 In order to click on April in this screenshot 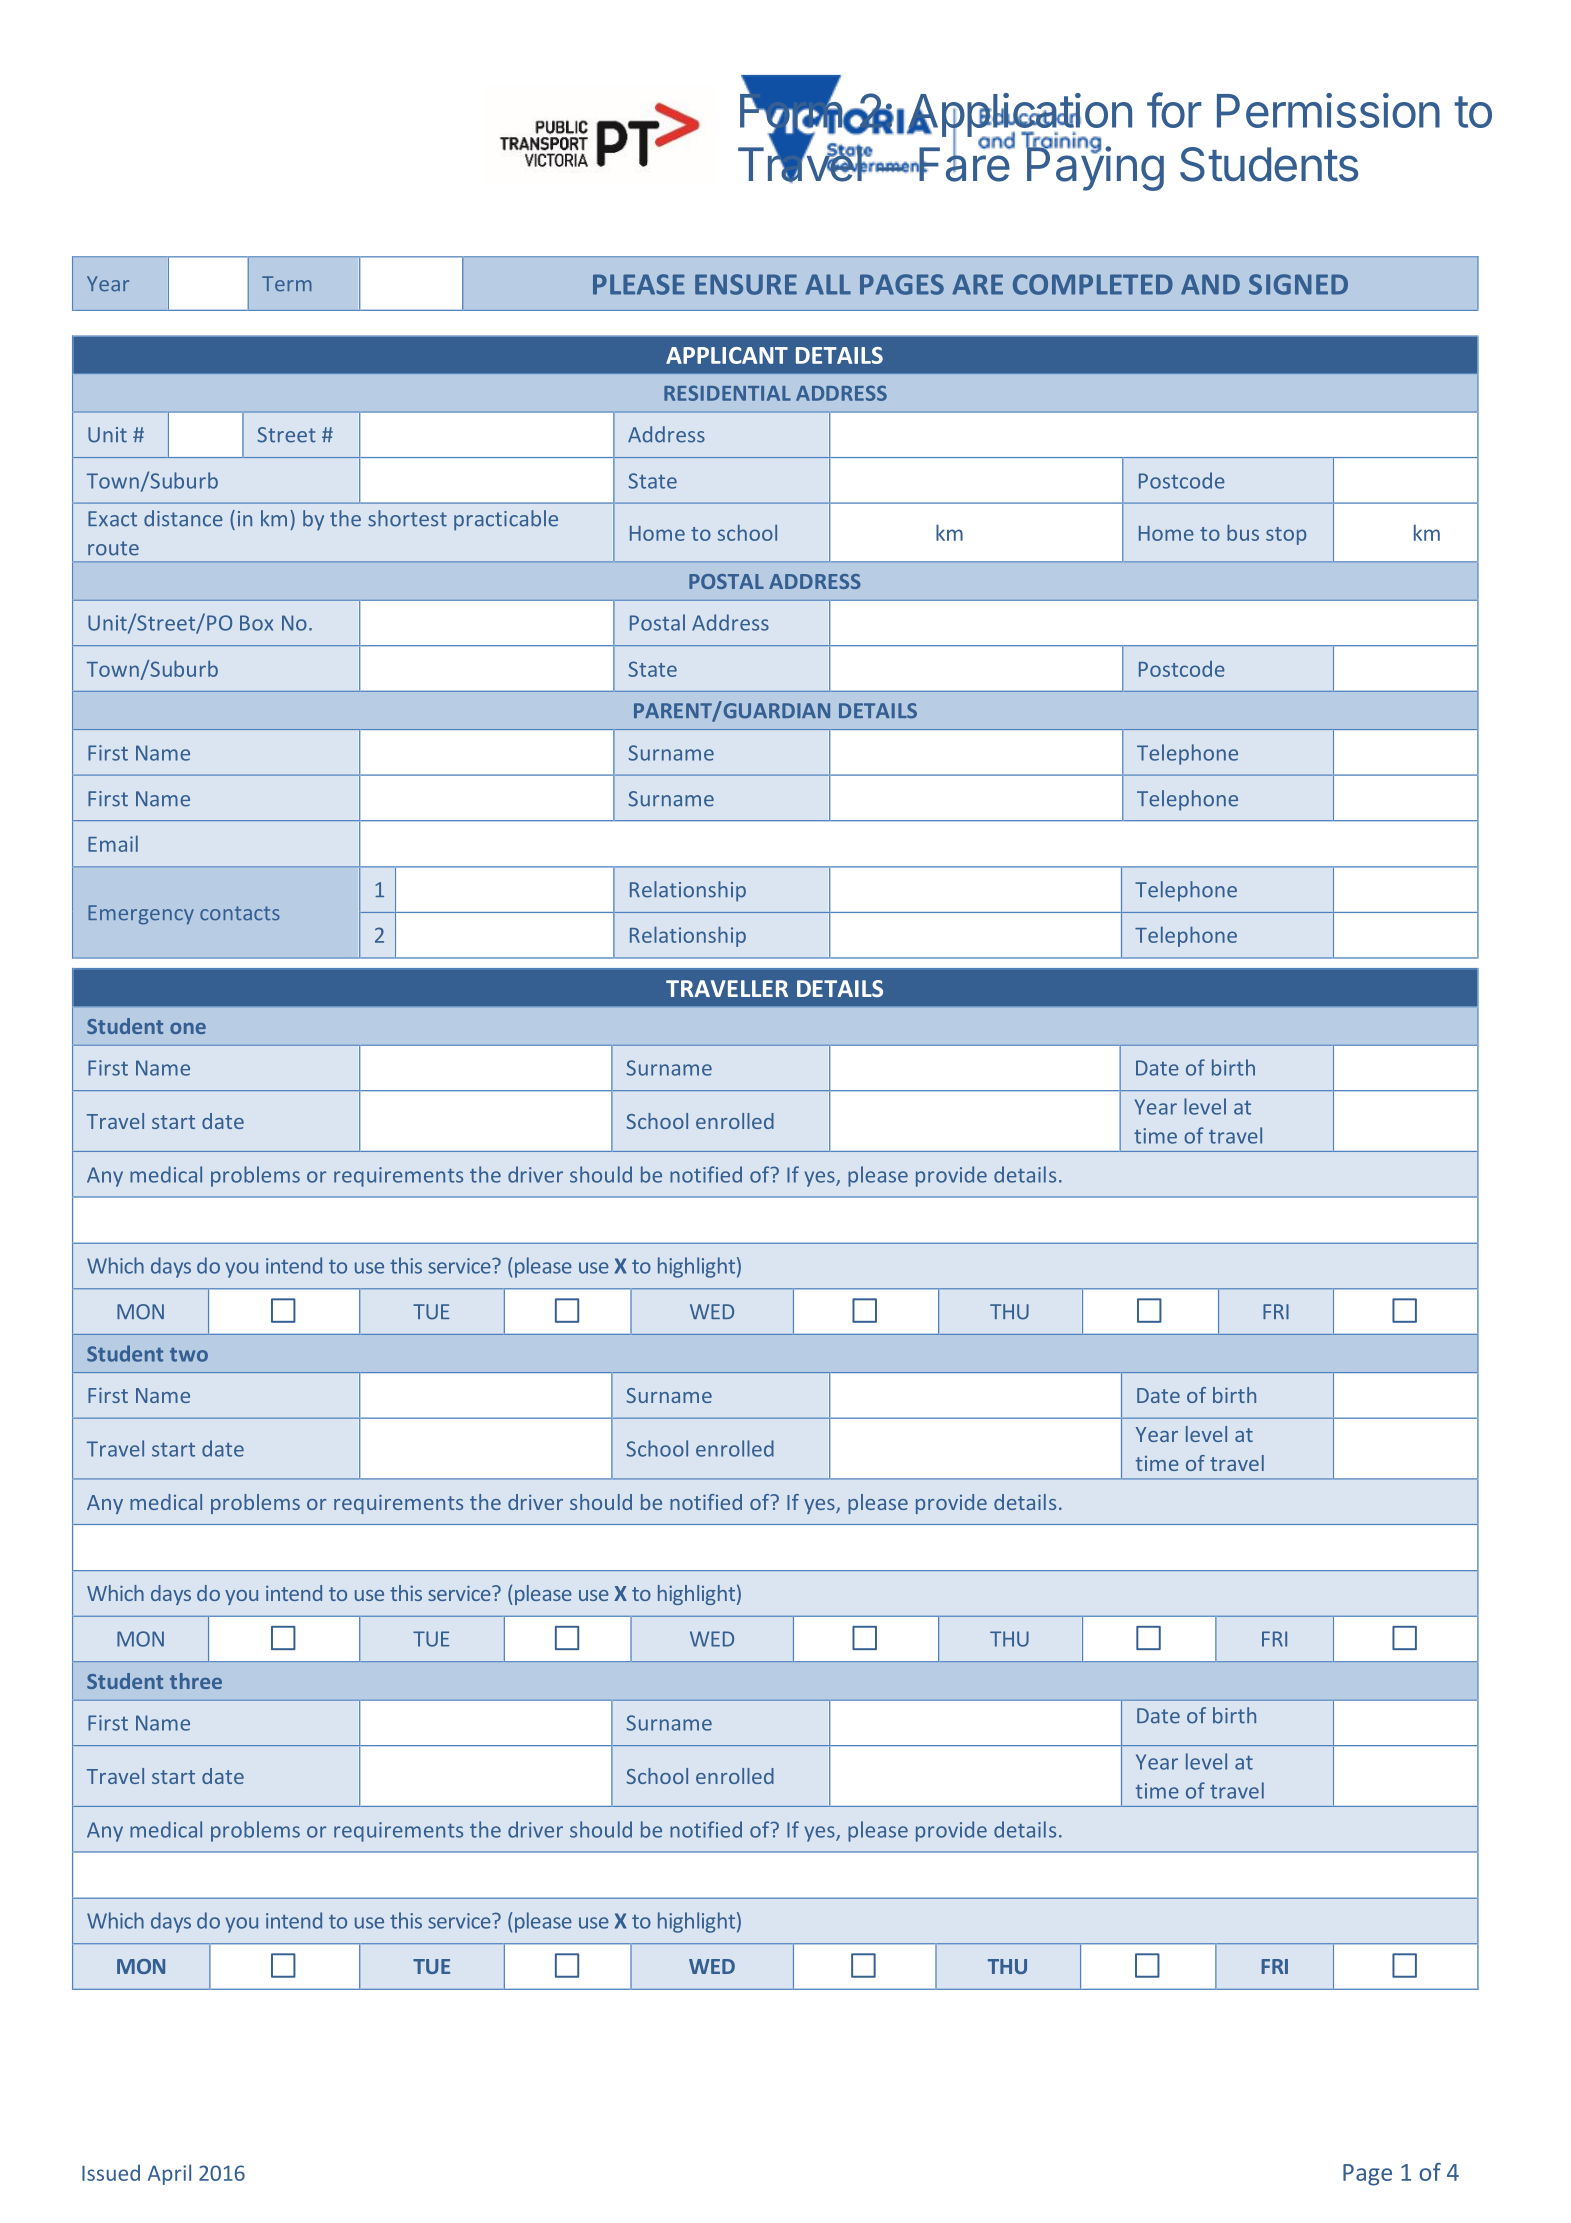, I will do `click(169, 2174)`.
